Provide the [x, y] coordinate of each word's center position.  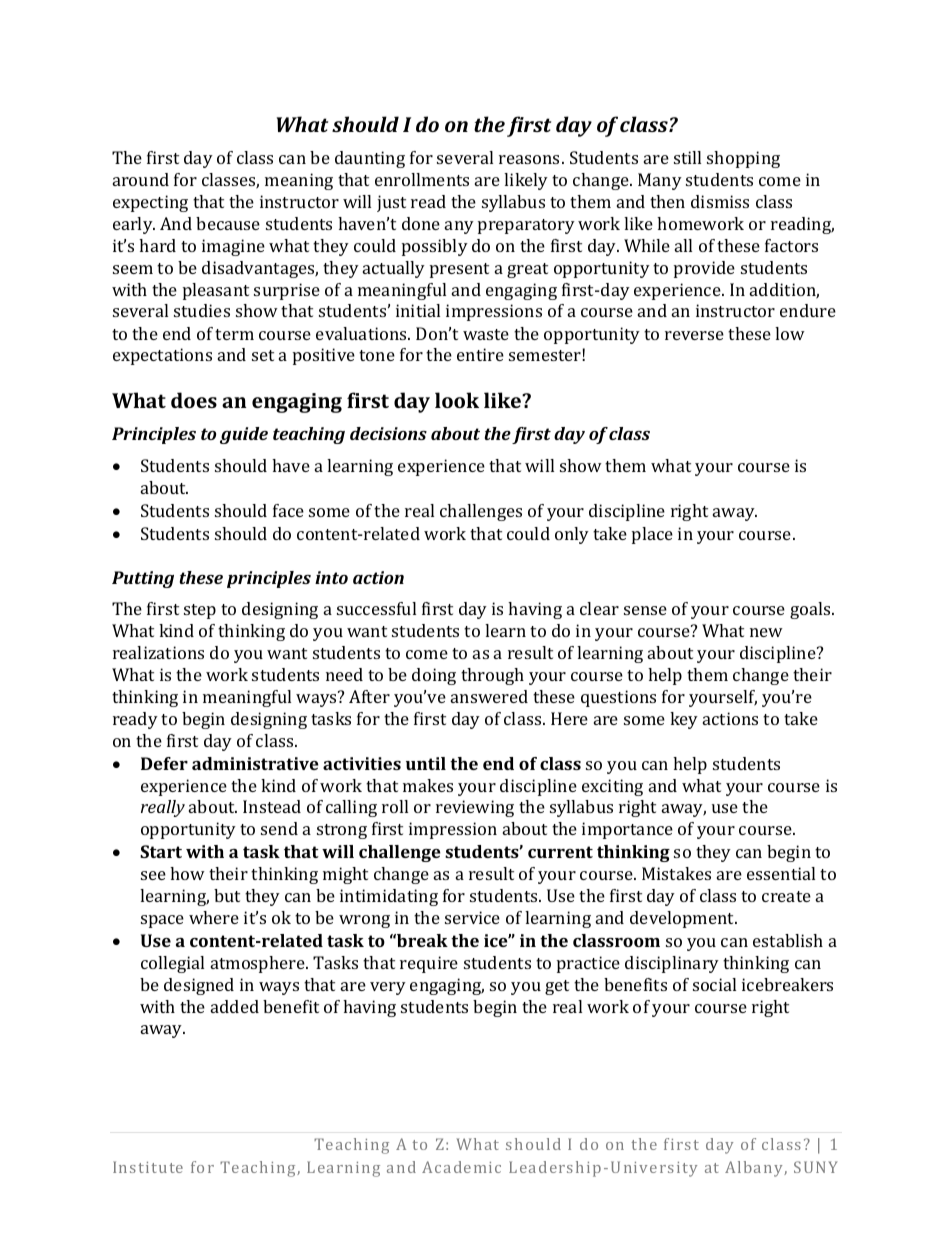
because [228, 223]
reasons [531, 159]
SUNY [816, 1167]
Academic [461, 1167]
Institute [148, 1167]
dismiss [720, 201]
